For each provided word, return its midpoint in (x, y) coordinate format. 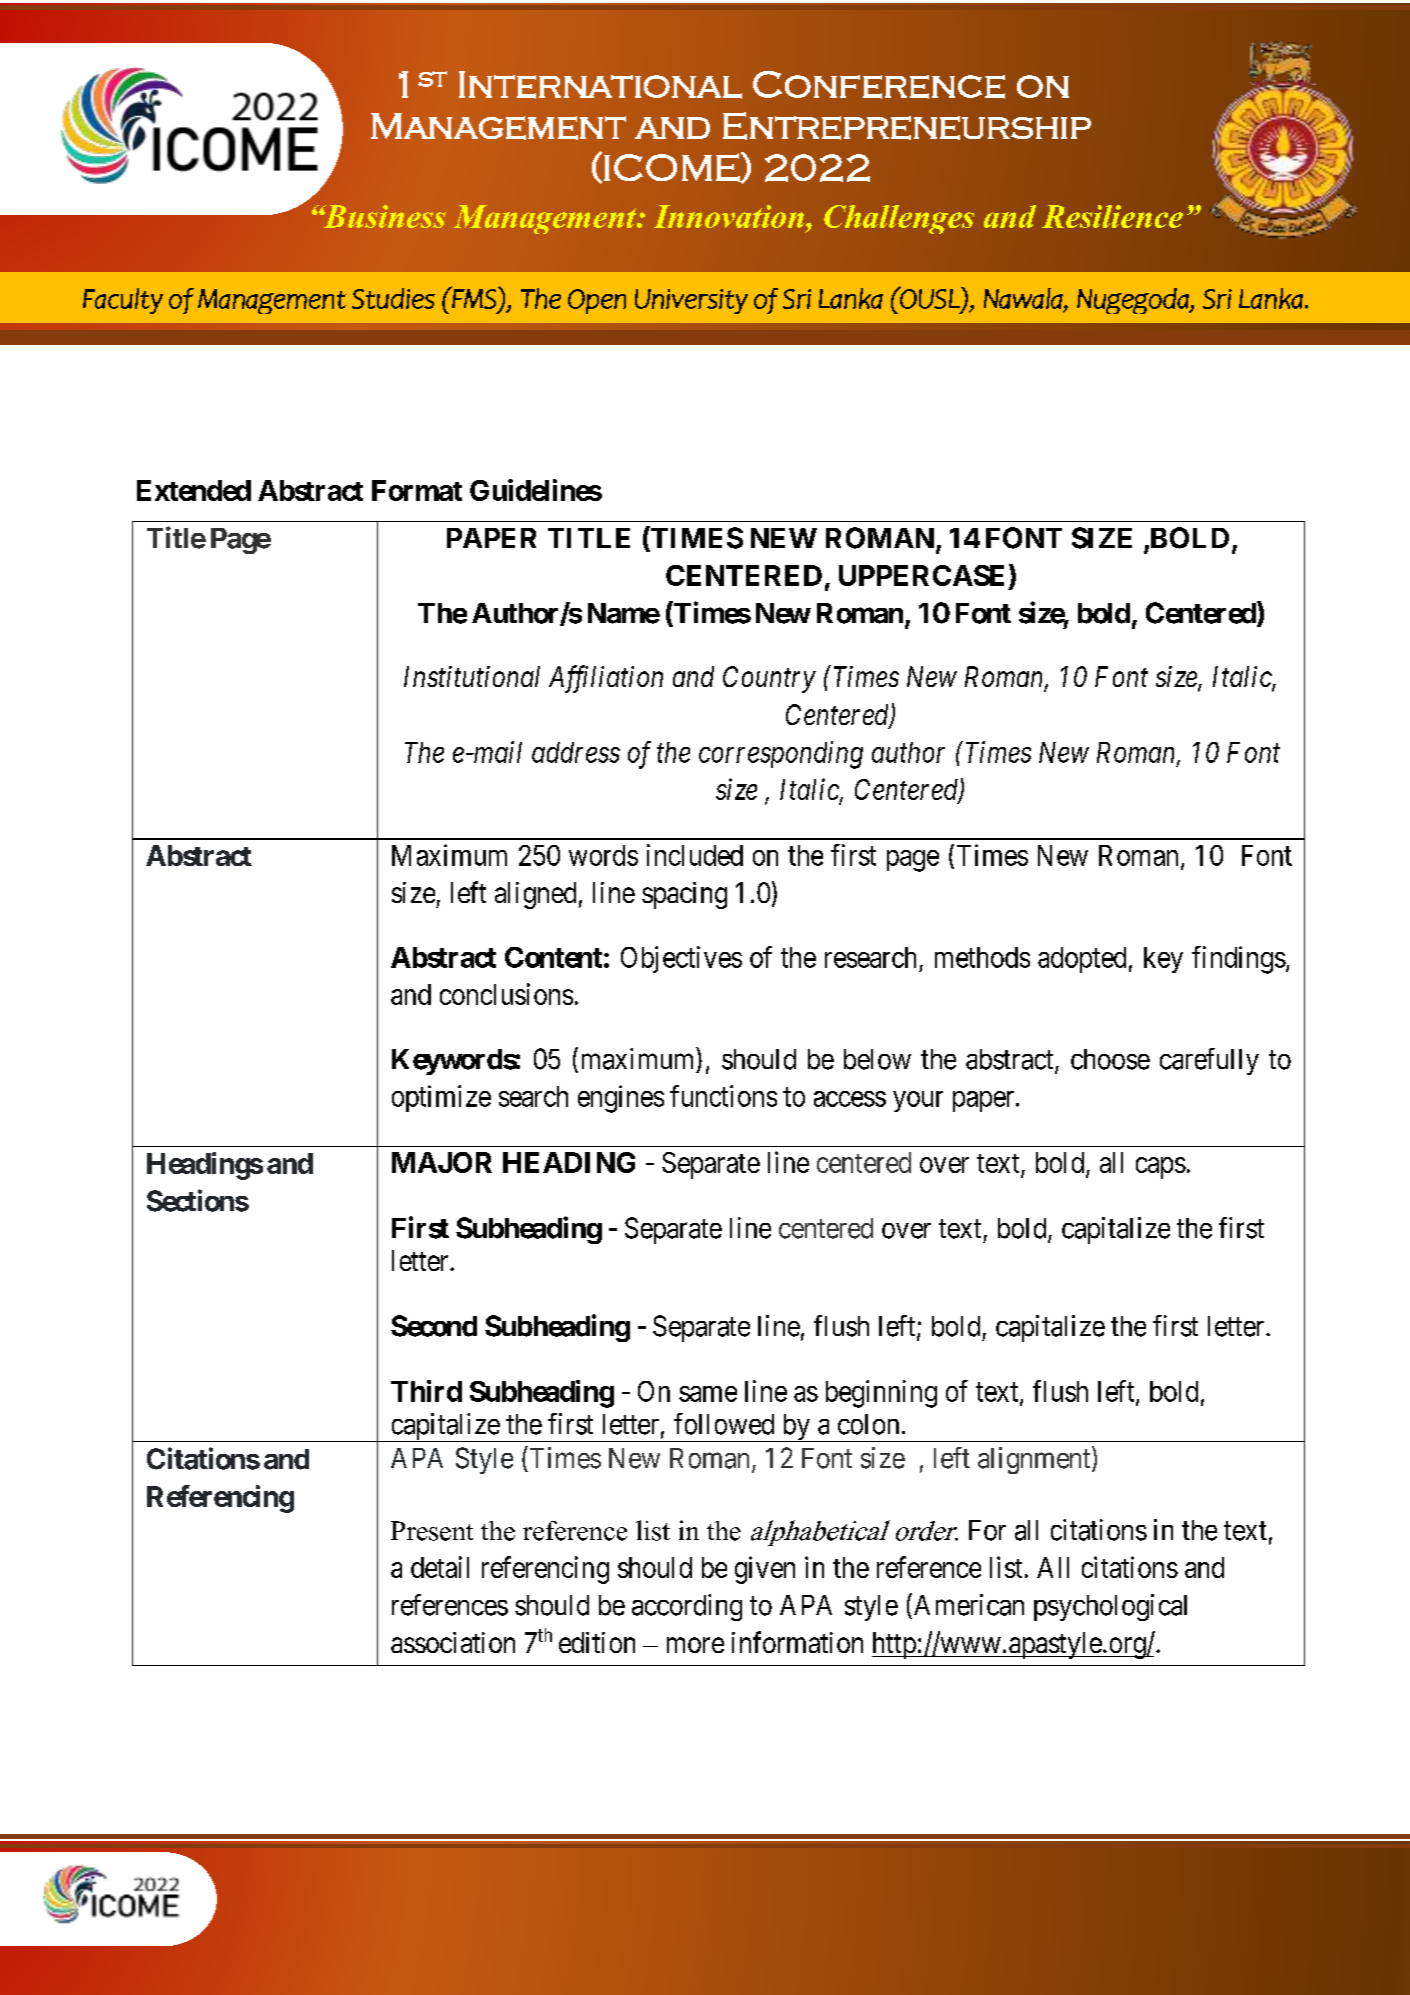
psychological (1110, 1607)
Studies (393, 298)
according (687, 1607)
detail (440, 1567)
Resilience (1112, 216)
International (600, 85)
